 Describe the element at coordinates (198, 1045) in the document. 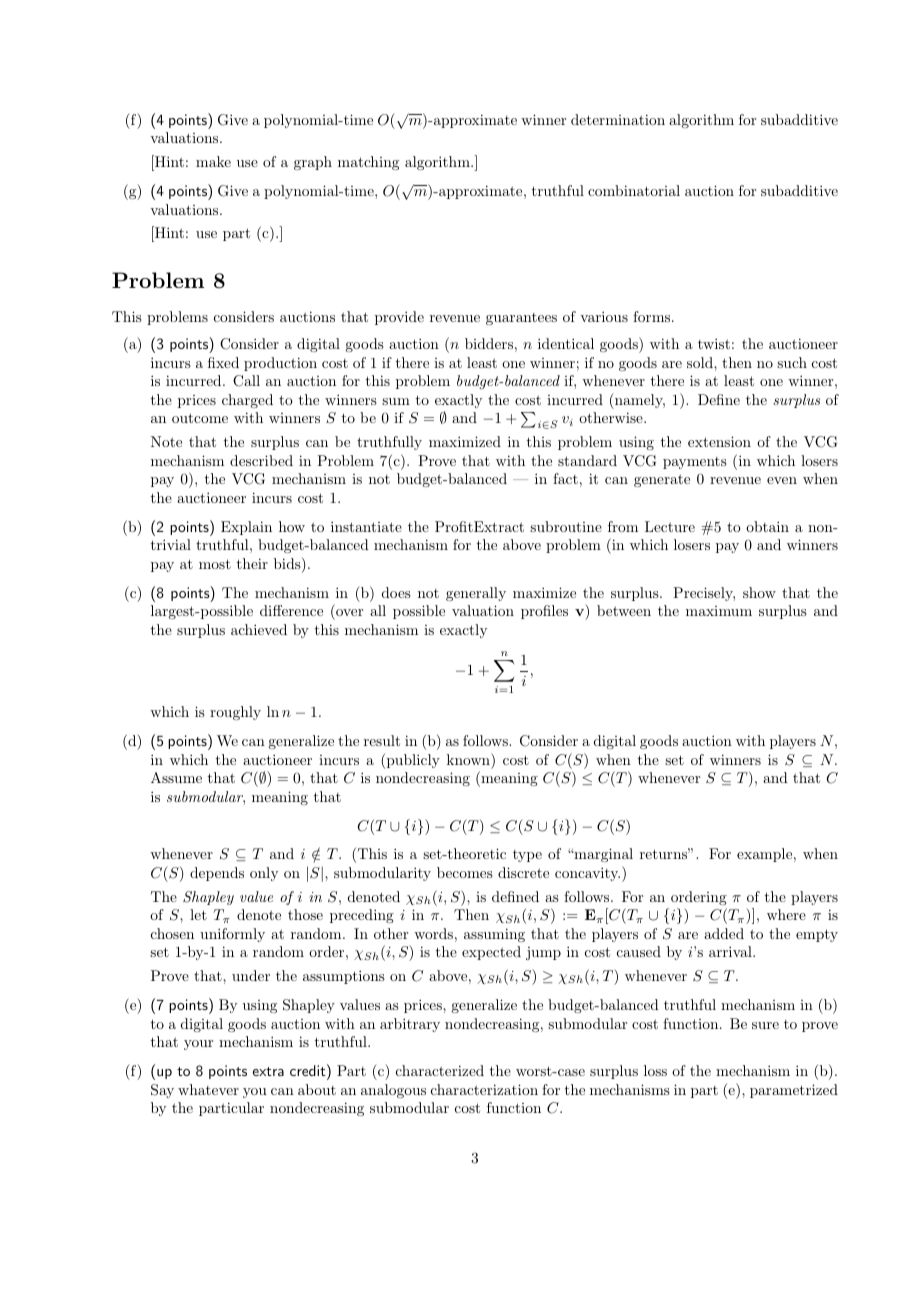

I see `your` at that location.
